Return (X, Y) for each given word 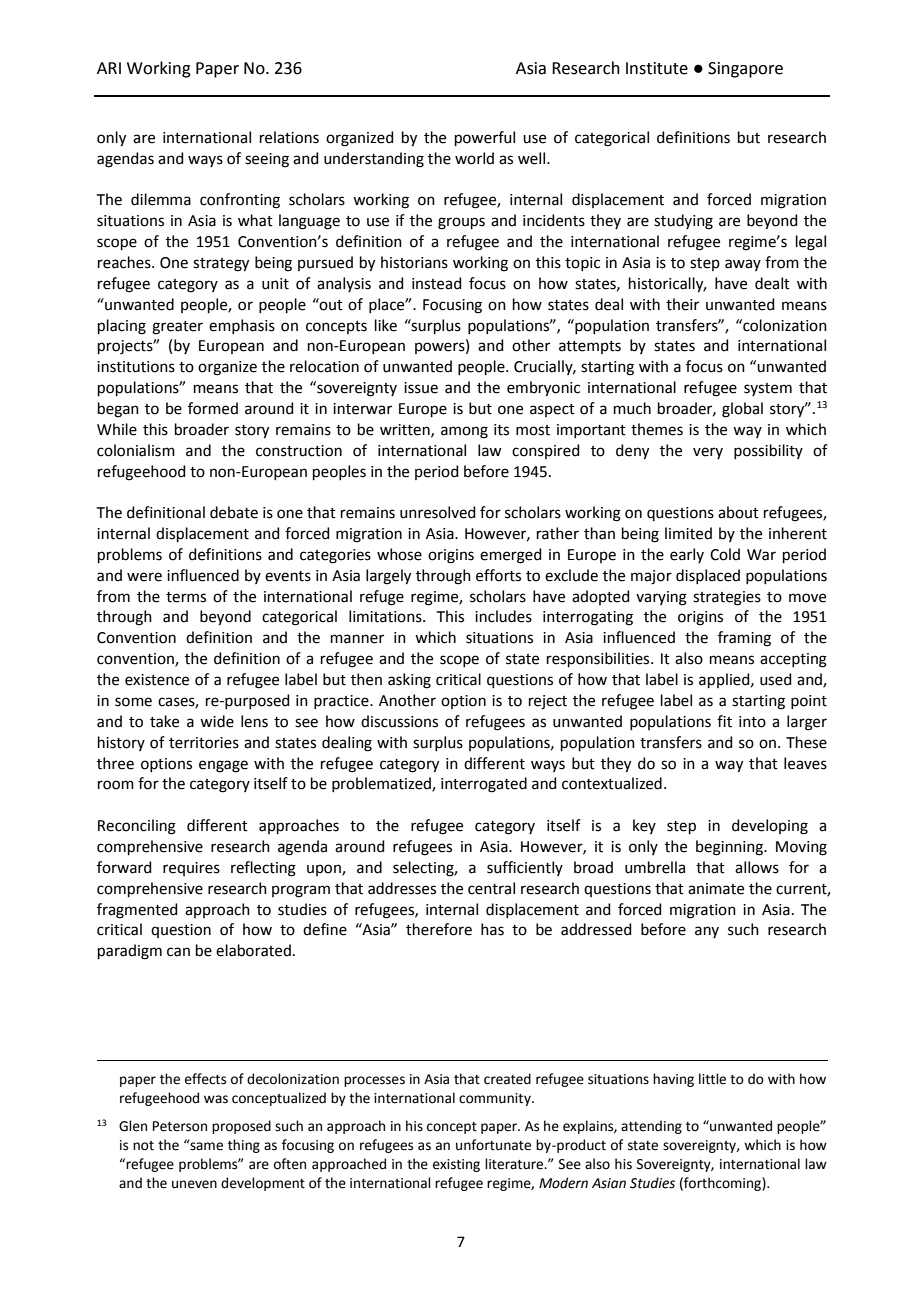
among (464, 432)
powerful (485, 138)
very (708, 453)
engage (223, 766)
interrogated (484, 785)
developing (770, 827)
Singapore (745, 70)
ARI (109, 68)
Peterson (180, 1126)
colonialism (136, 450)
